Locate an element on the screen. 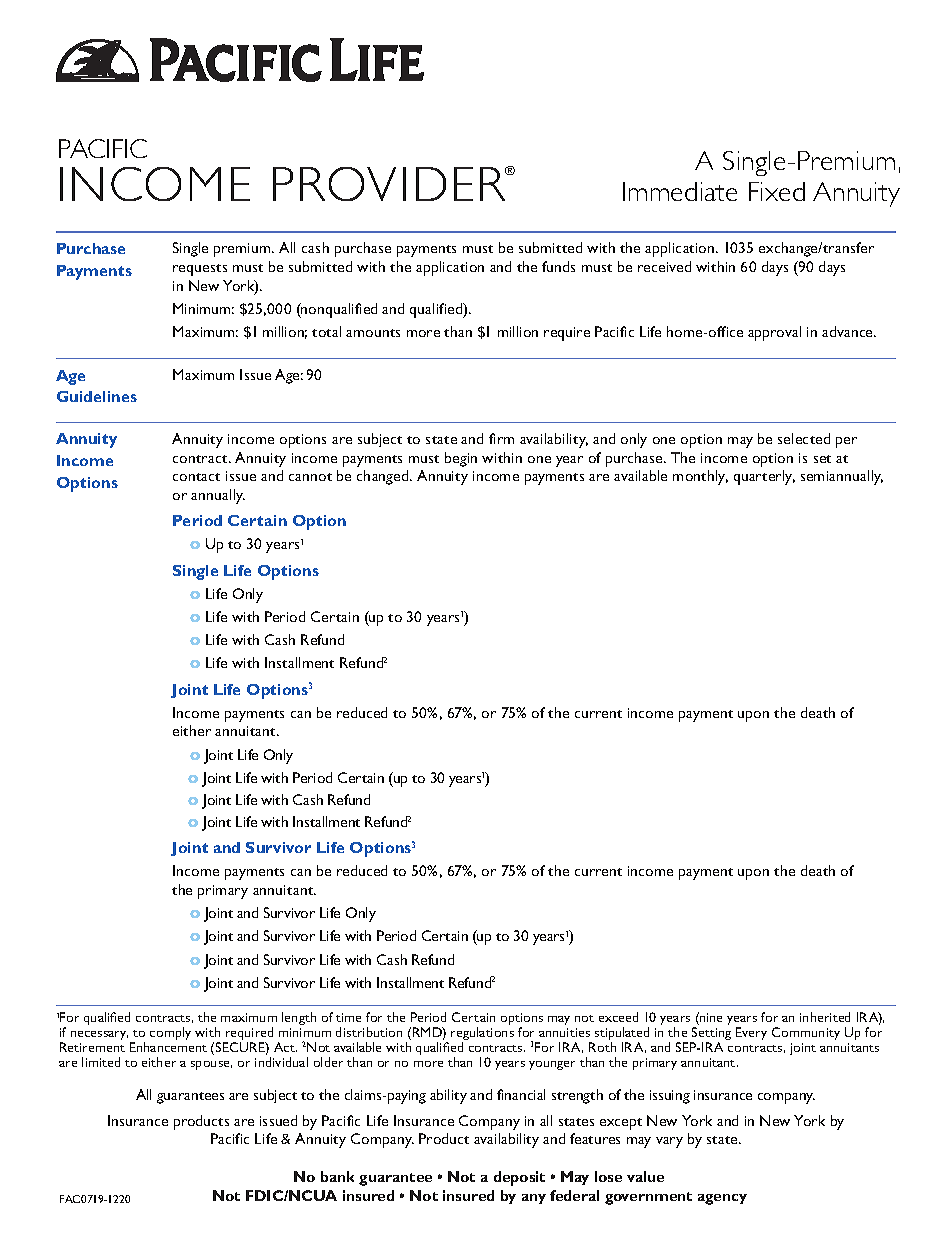 The width and height of the screenshot is (952, 1233). deposit is located at coordinates (519, 1178).
